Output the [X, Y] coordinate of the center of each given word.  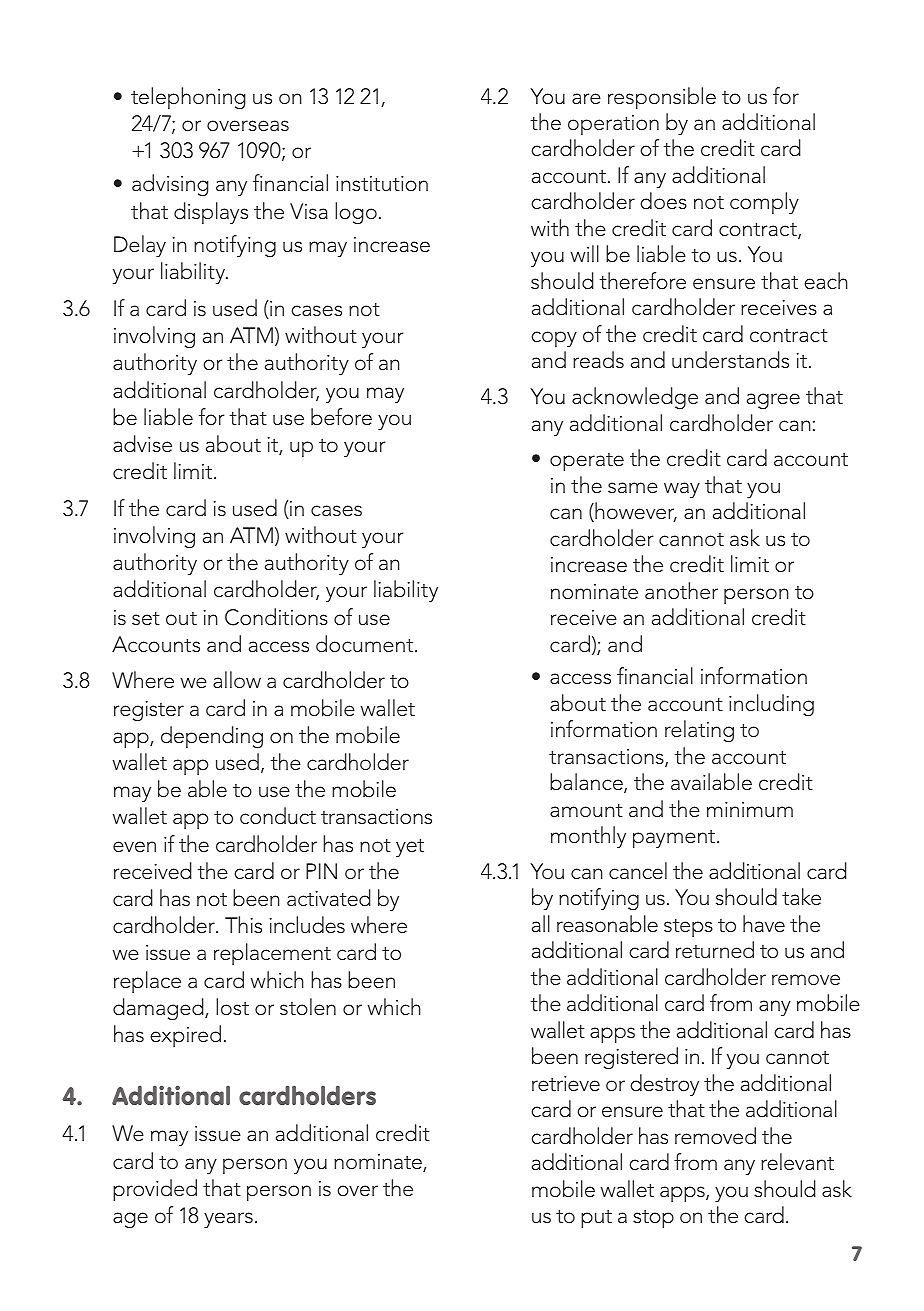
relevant [797, 1162]
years [228, 1220]
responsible [662, 98]
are [586, 99]
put [596, 1219]
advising [170, 185]
